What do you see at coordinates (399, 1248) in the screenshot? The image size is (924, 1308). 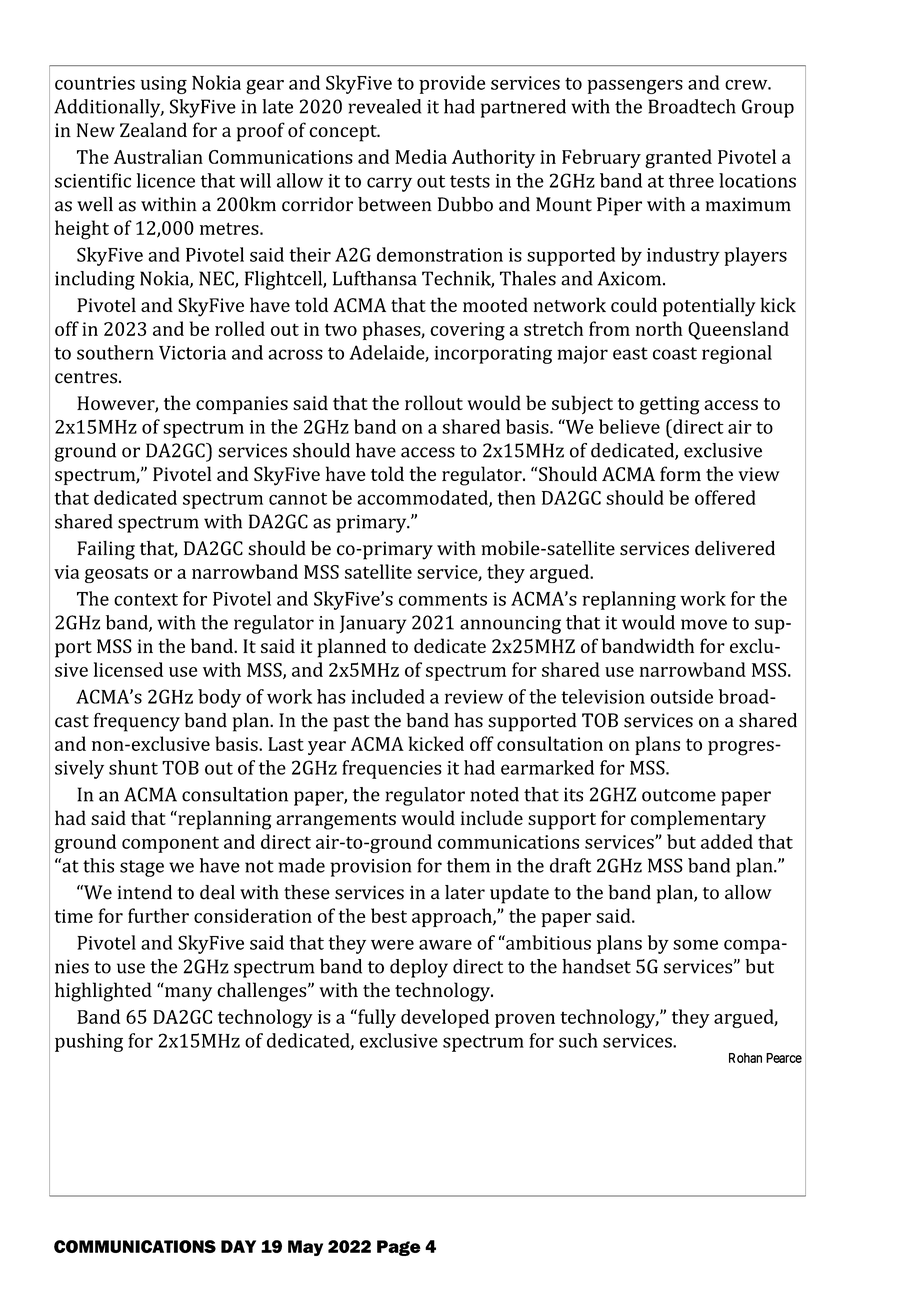 I see `Page` at bounding box center [399, 1248].
